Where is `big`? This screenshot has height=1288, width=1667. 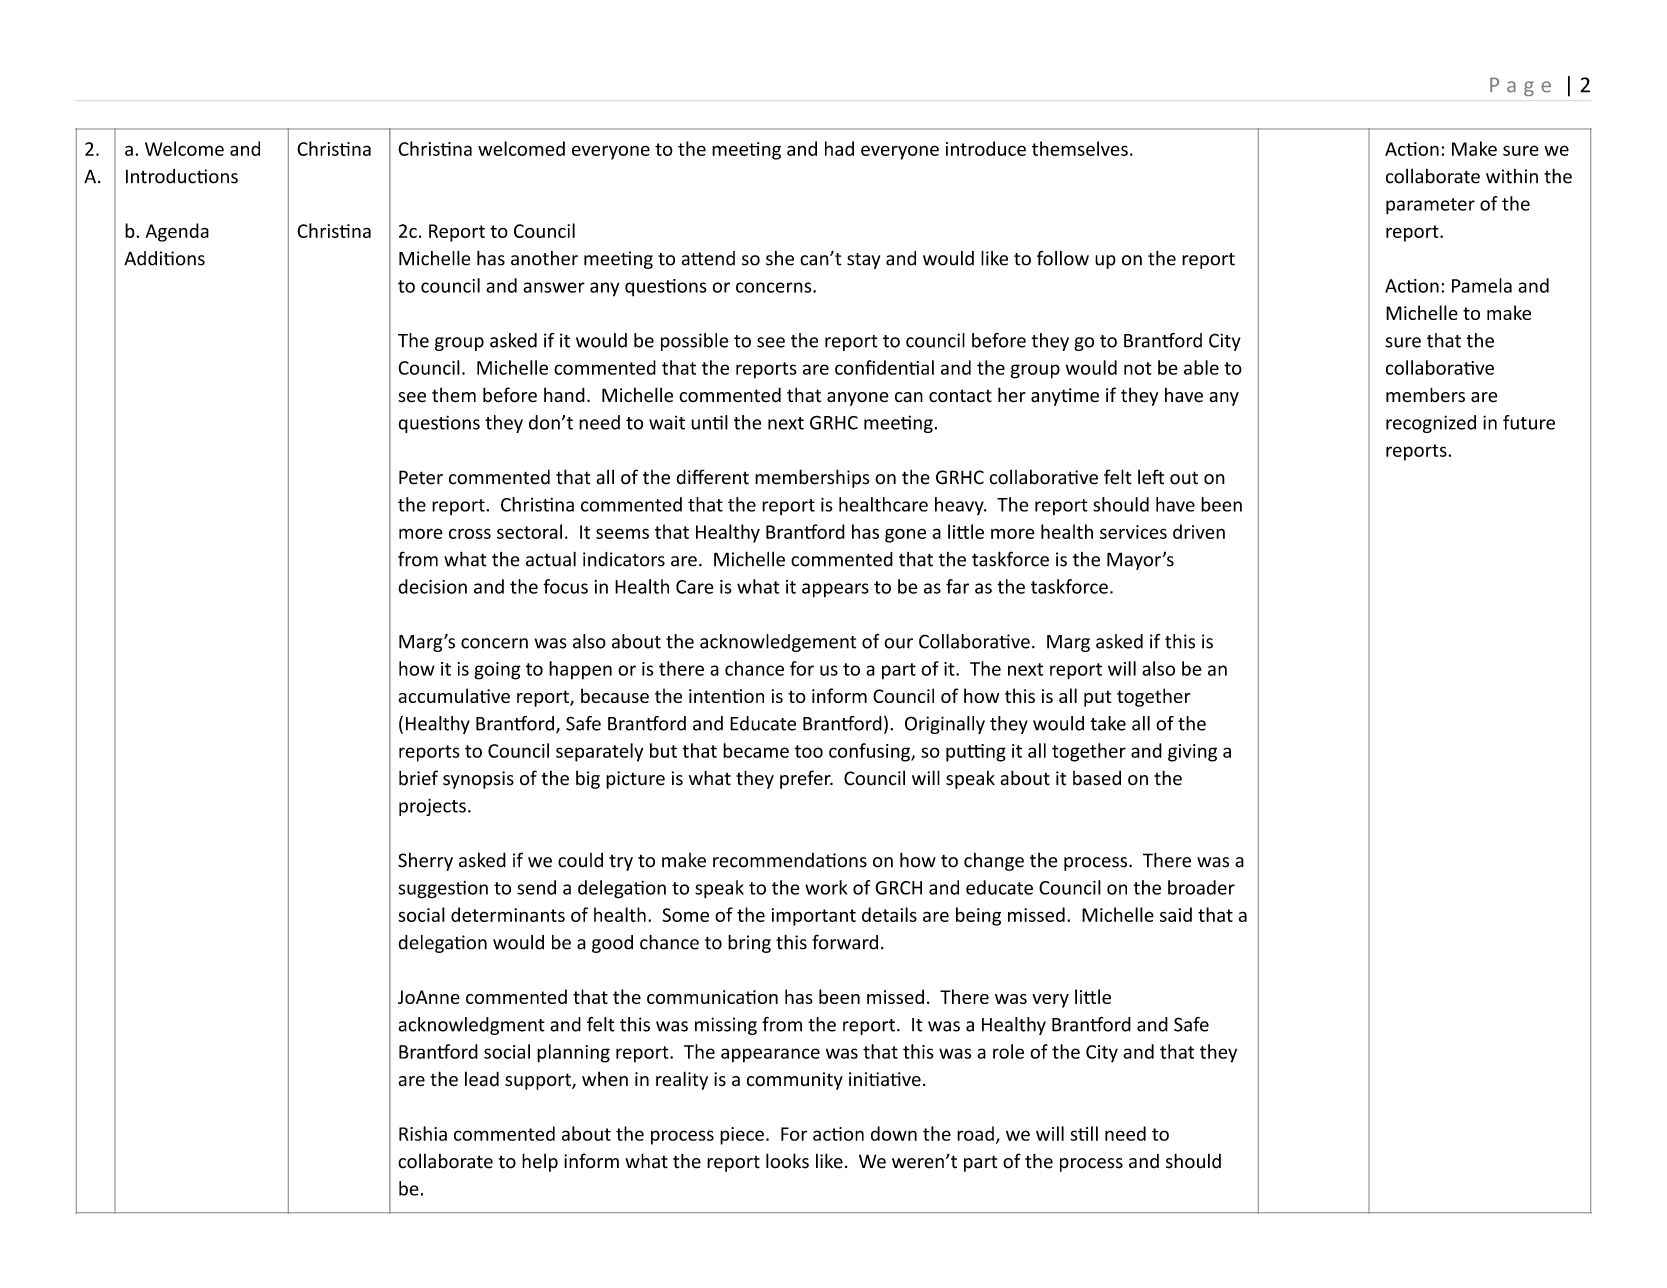 big is located at coordinates (588, 779).
